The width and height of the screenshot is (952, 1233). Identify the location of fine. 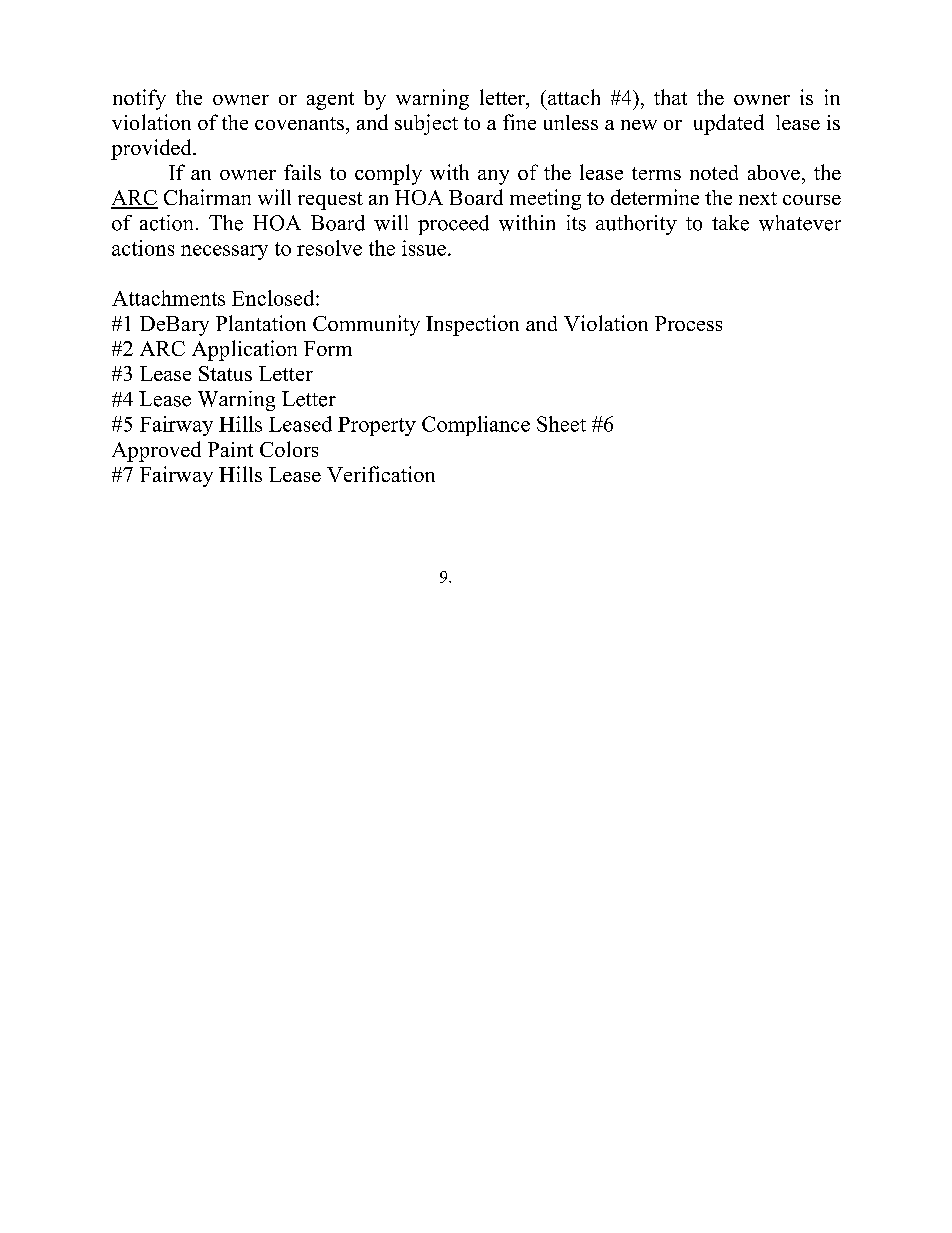
(519, 122).
